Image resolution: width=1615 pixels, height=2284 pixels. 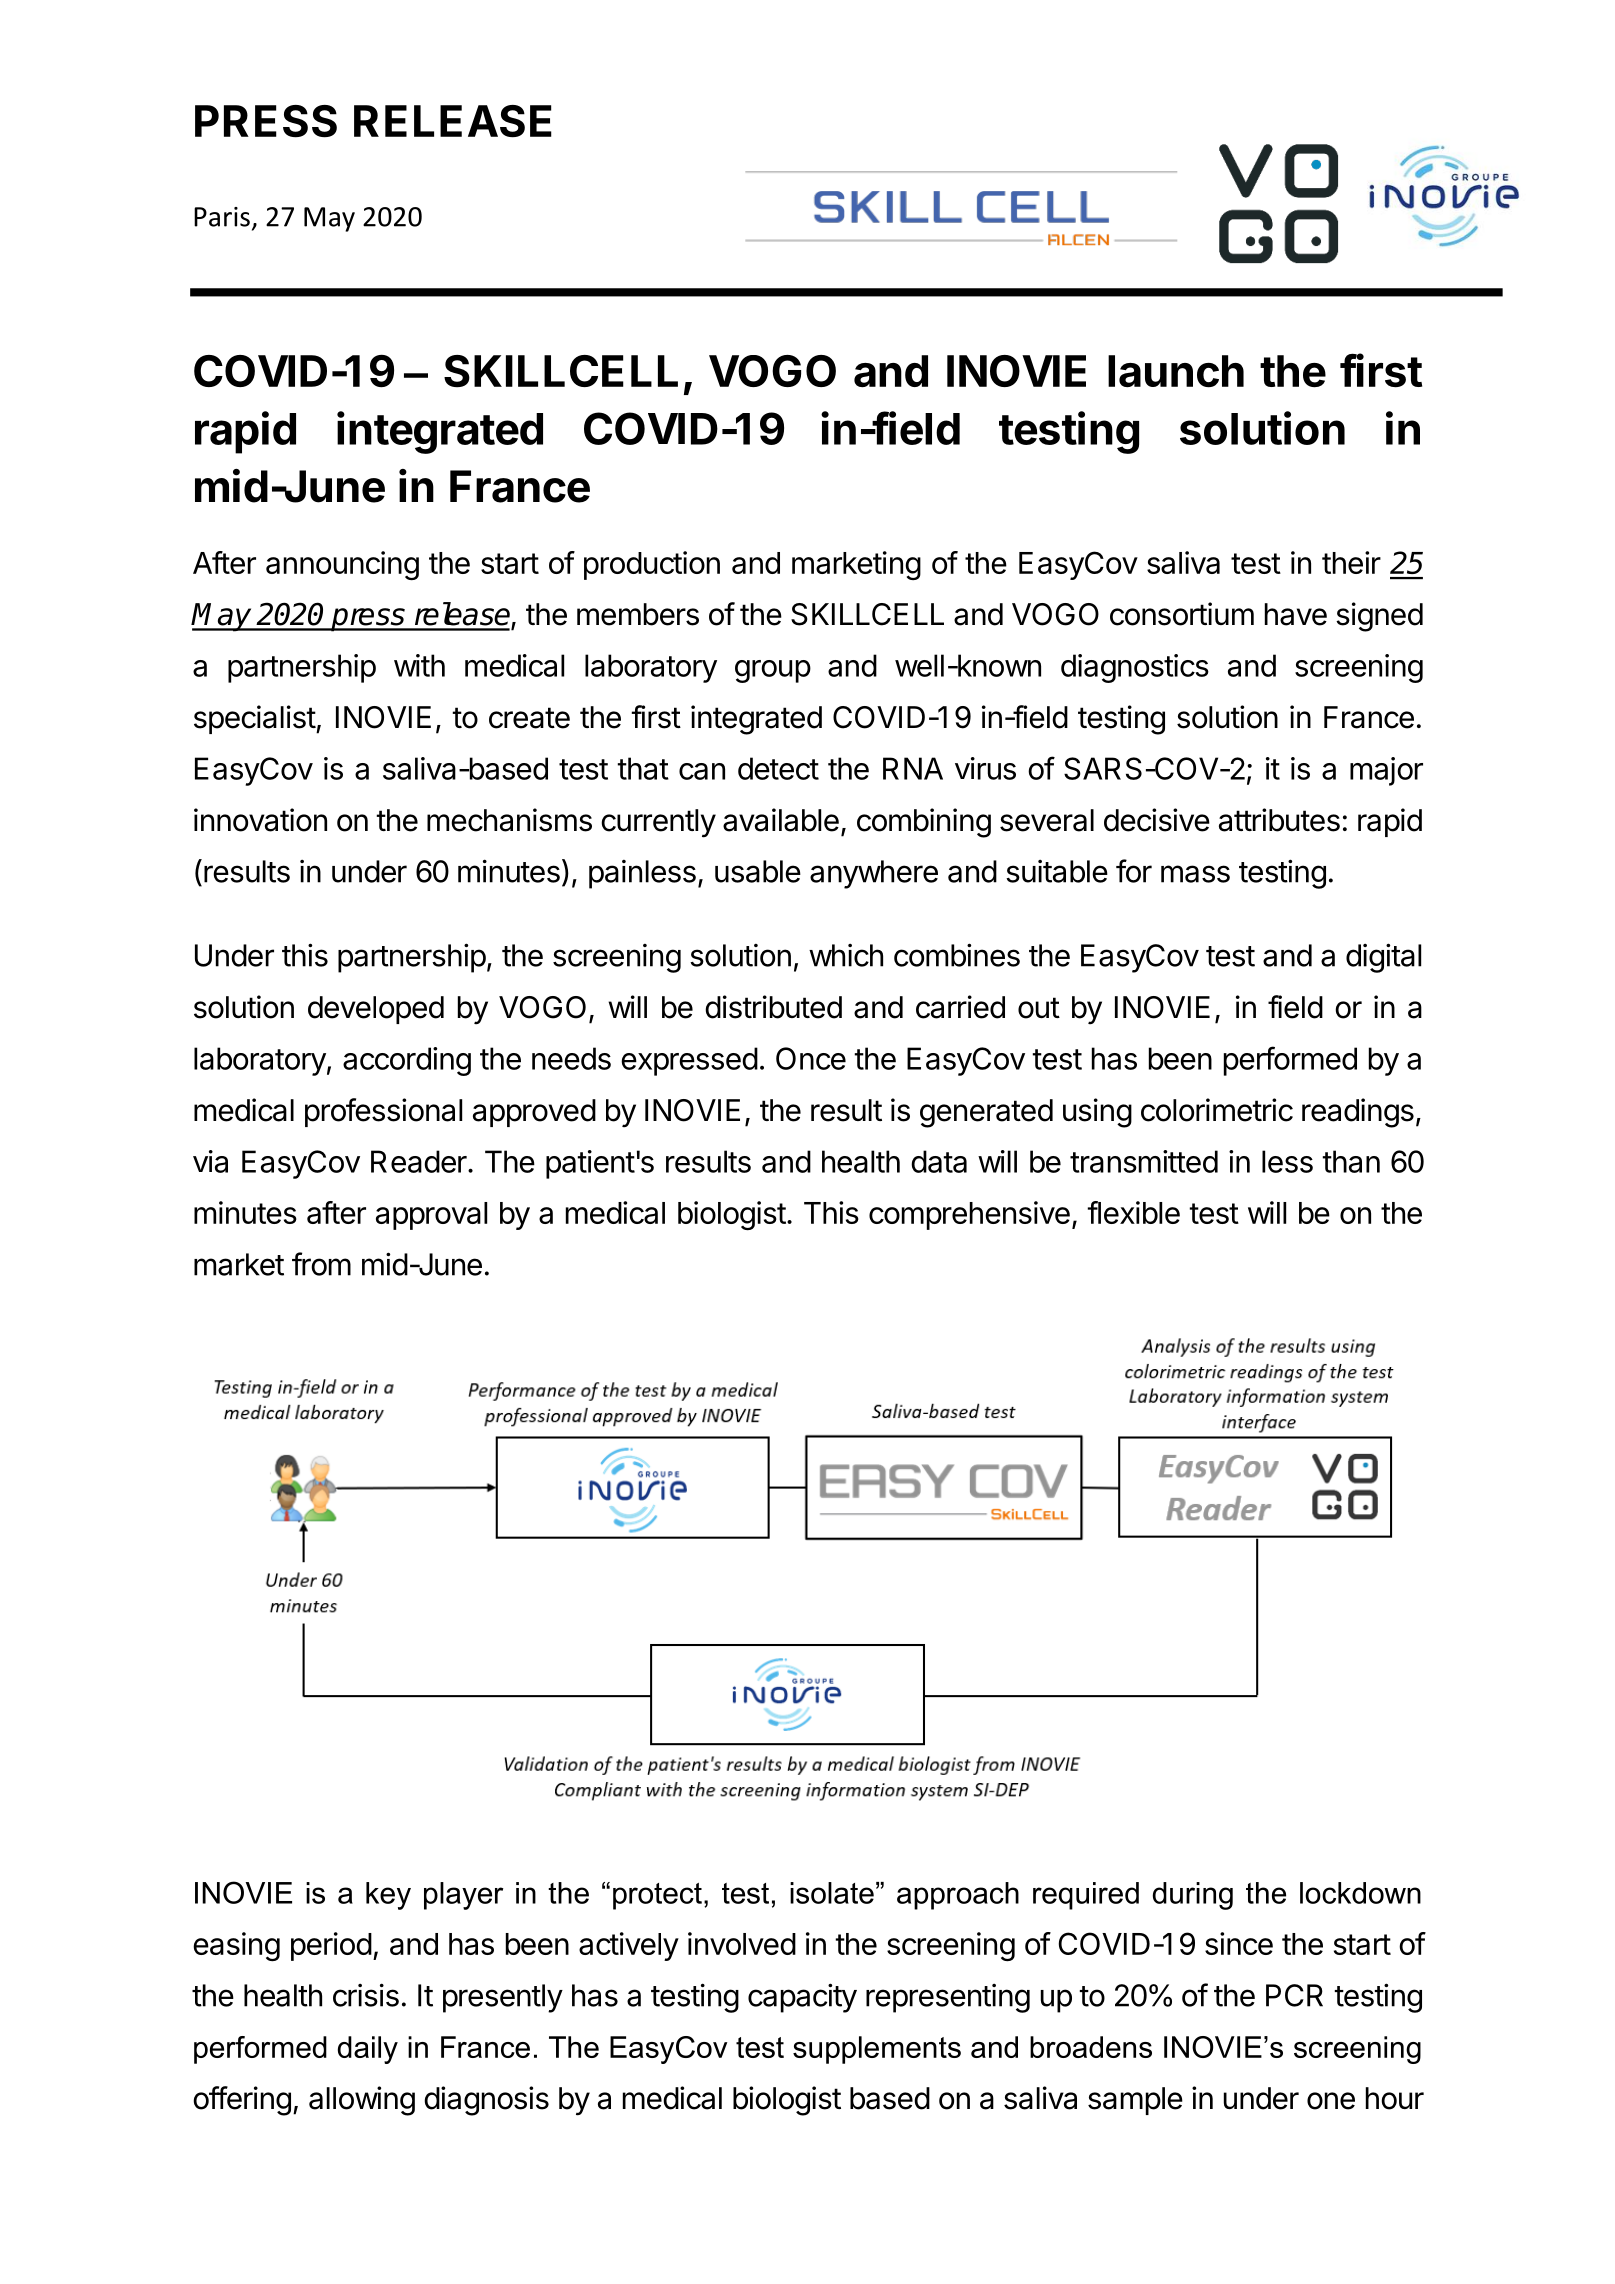 What do you see at coordinates (1351, 562) in the image?
I see `their` at bounding box center [1351, 562].
